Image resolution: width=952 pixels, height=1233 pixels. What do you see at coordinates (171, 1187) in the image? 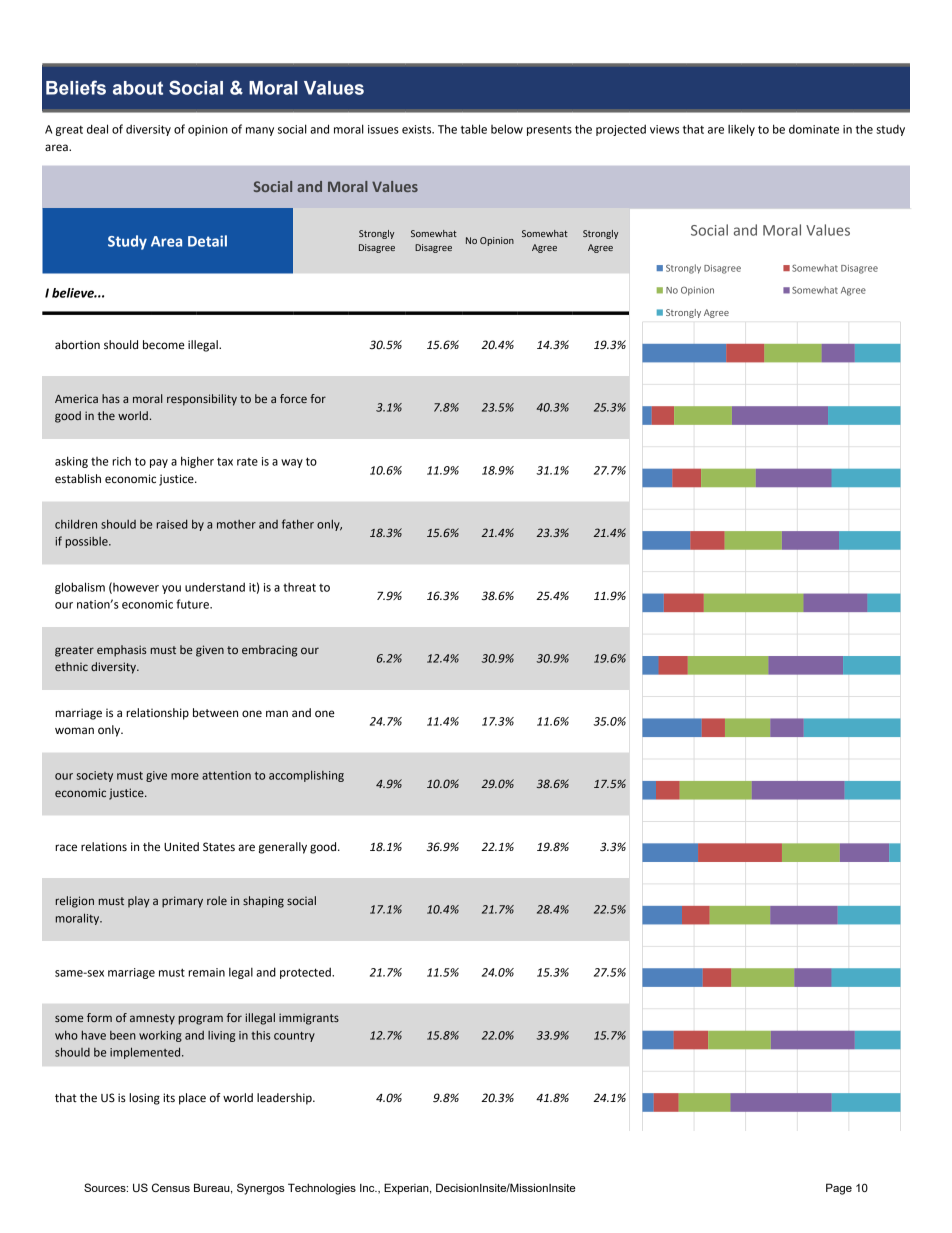
I see `Census` at bounding box center [171, 1187].
